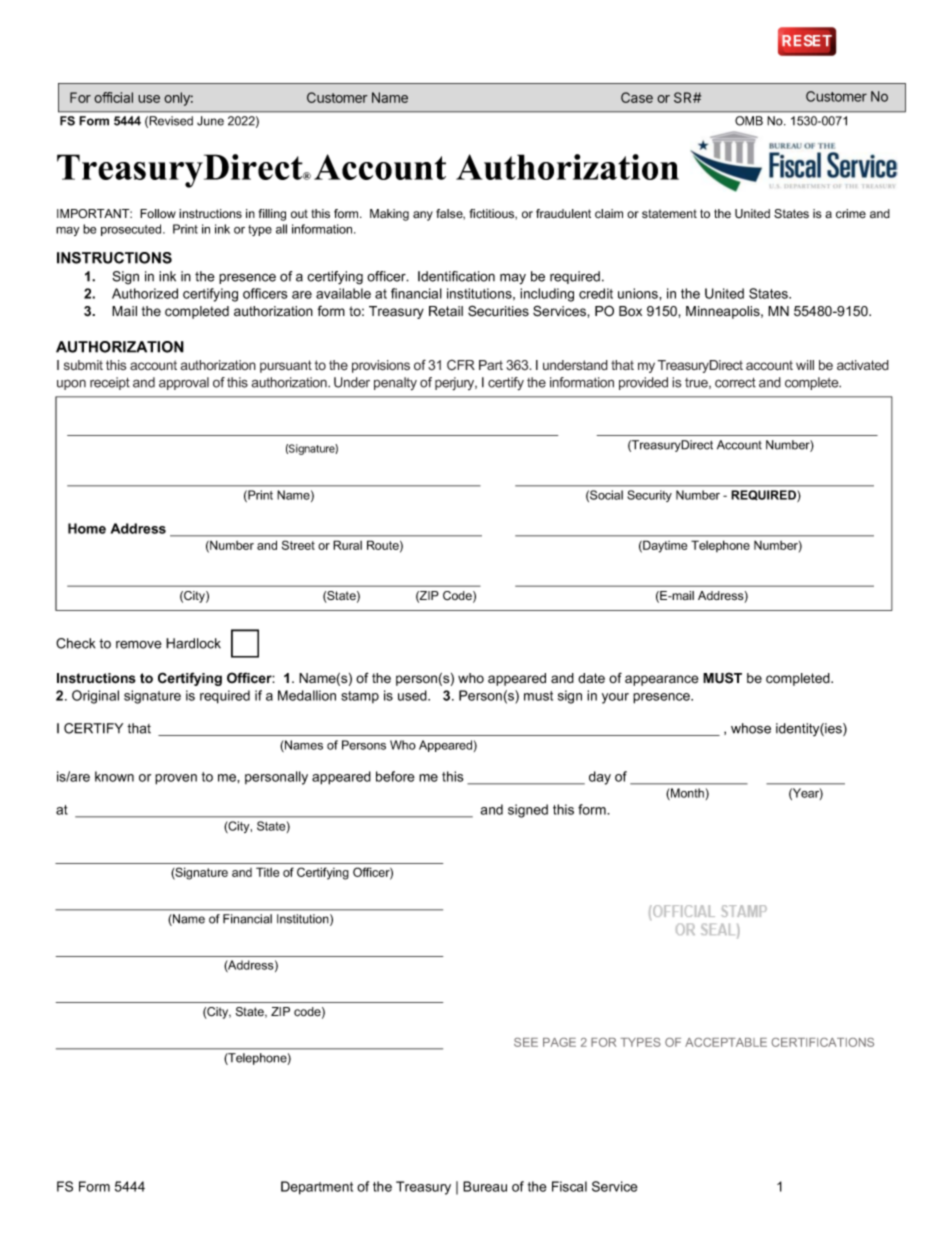  What do you see at coordinates (395, 776) in the document?
I see `before` at bounding box center [395, 776].
